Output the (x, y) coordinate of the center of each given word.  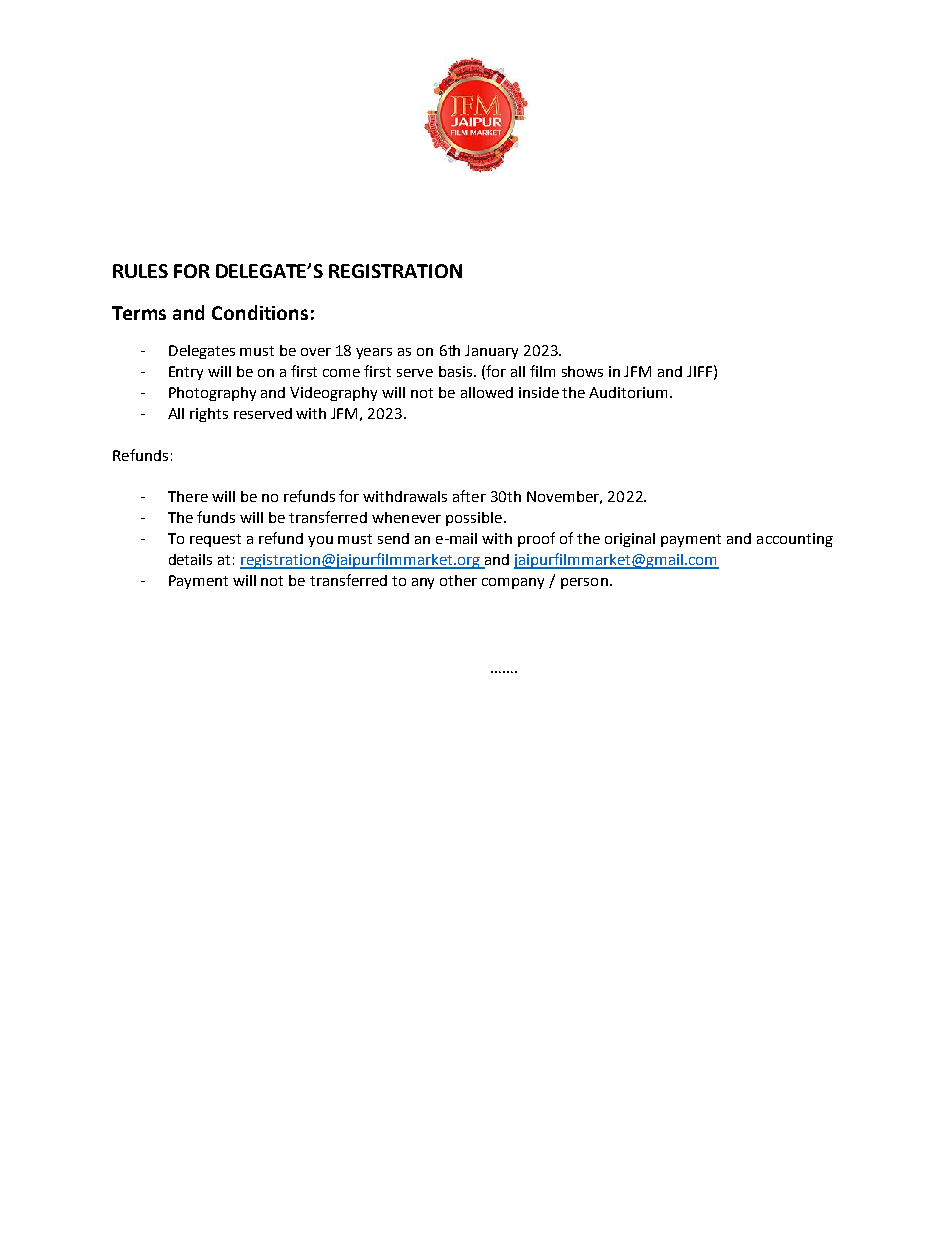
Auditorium (630, 392)
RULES (140, 271)
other (458, 580)
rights (209, 415)
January (491, 352)
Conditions (260, 312)
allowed (487, 392)
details (190, 559)
